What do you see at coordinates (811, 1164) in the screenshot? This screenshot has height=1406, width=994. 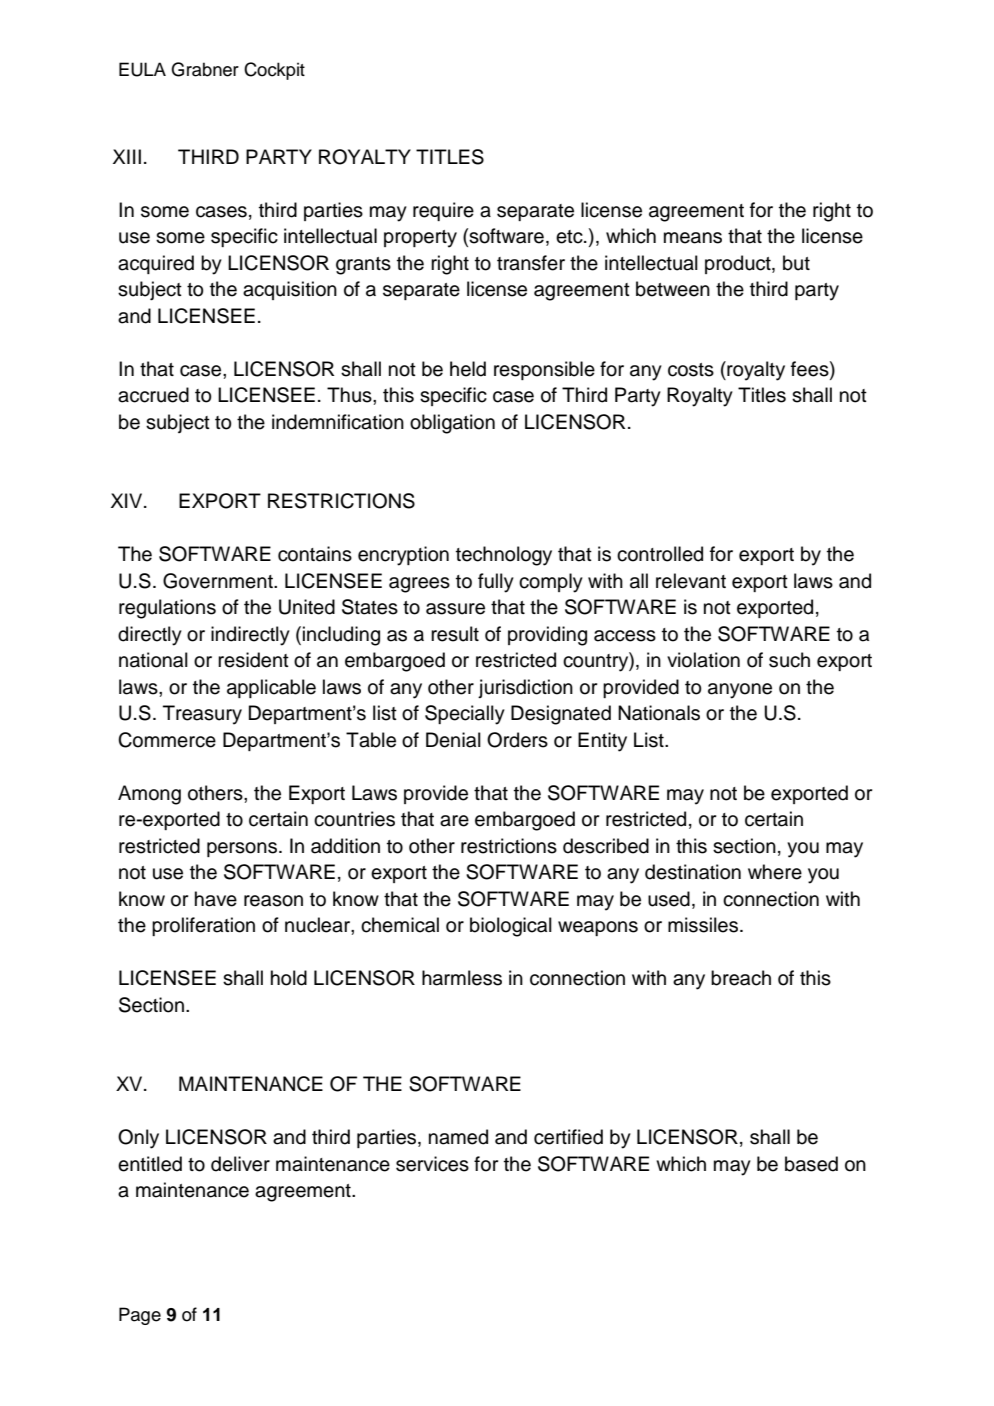 I see `based` at bounding box center [811, 1164].
